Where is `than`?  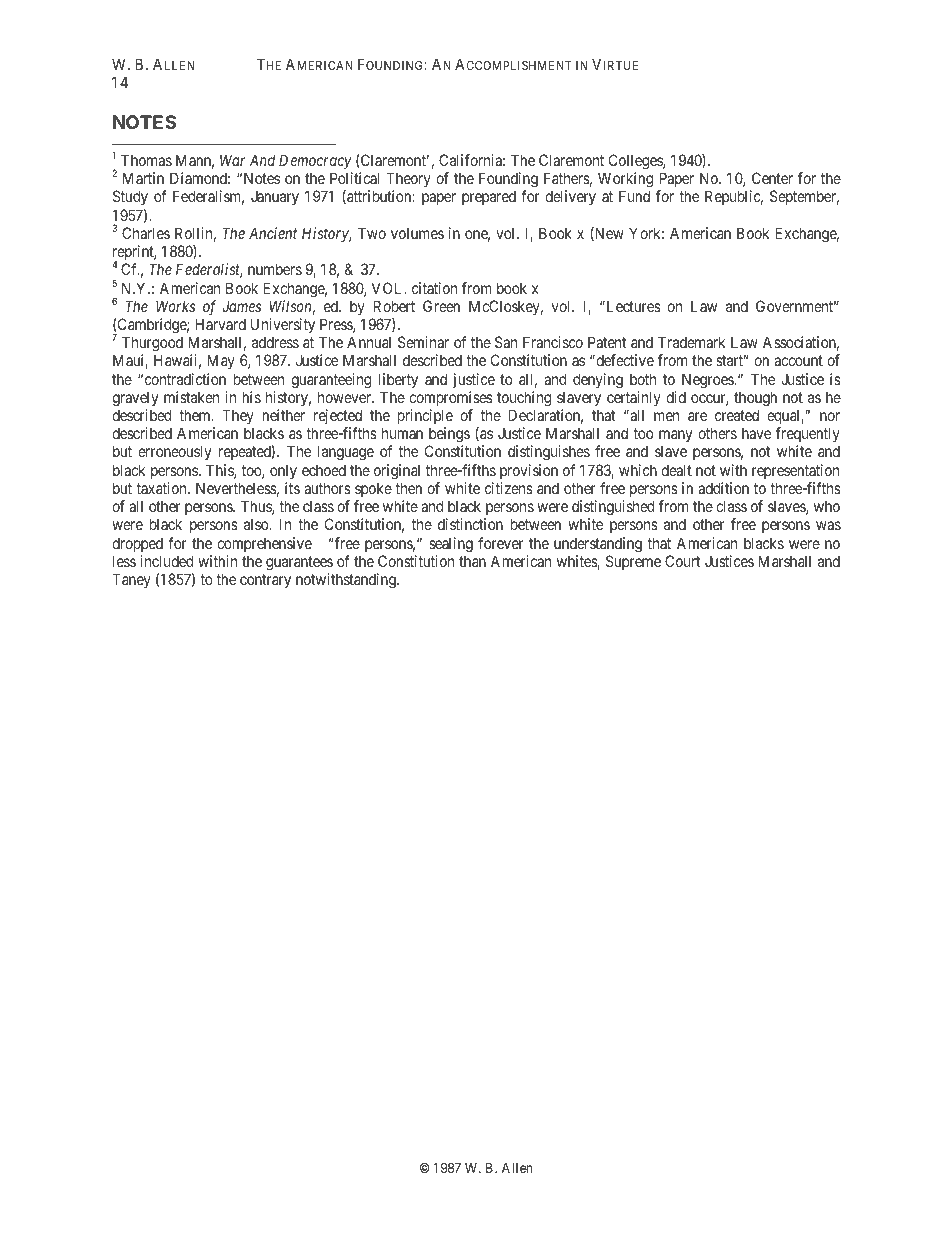 than is located at coordinates (472, 561).
